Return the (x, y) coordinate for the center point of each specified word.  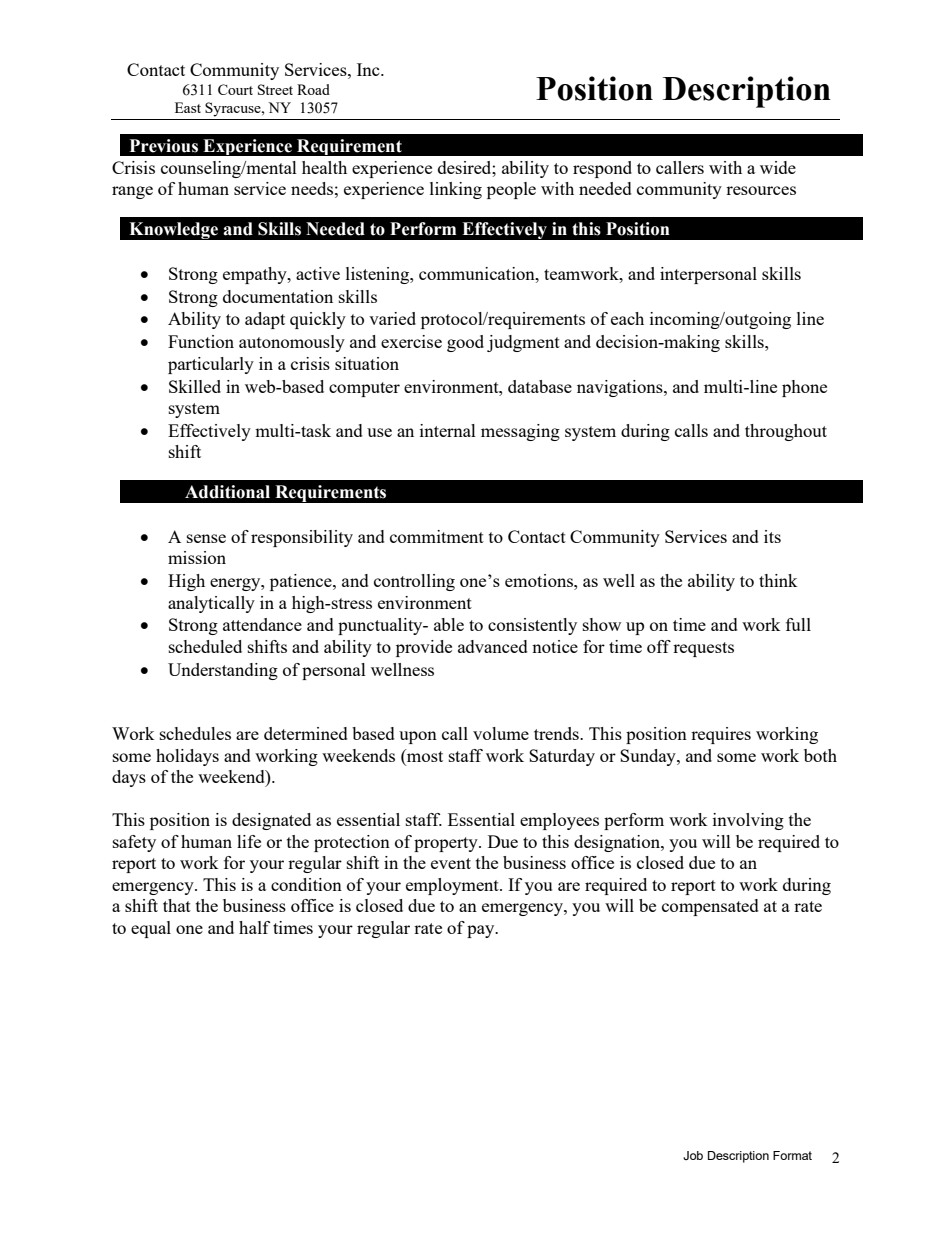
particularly (211, 365)
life (249, 841)
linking (456, 190)
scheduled (205, 646)
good (465, 343)
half (254, 927)
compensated (710, 907)
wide (778, 167)
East (188, 107)
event (451, 863)
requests (703, 649)
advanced (493, 646)
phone (804, 388)
